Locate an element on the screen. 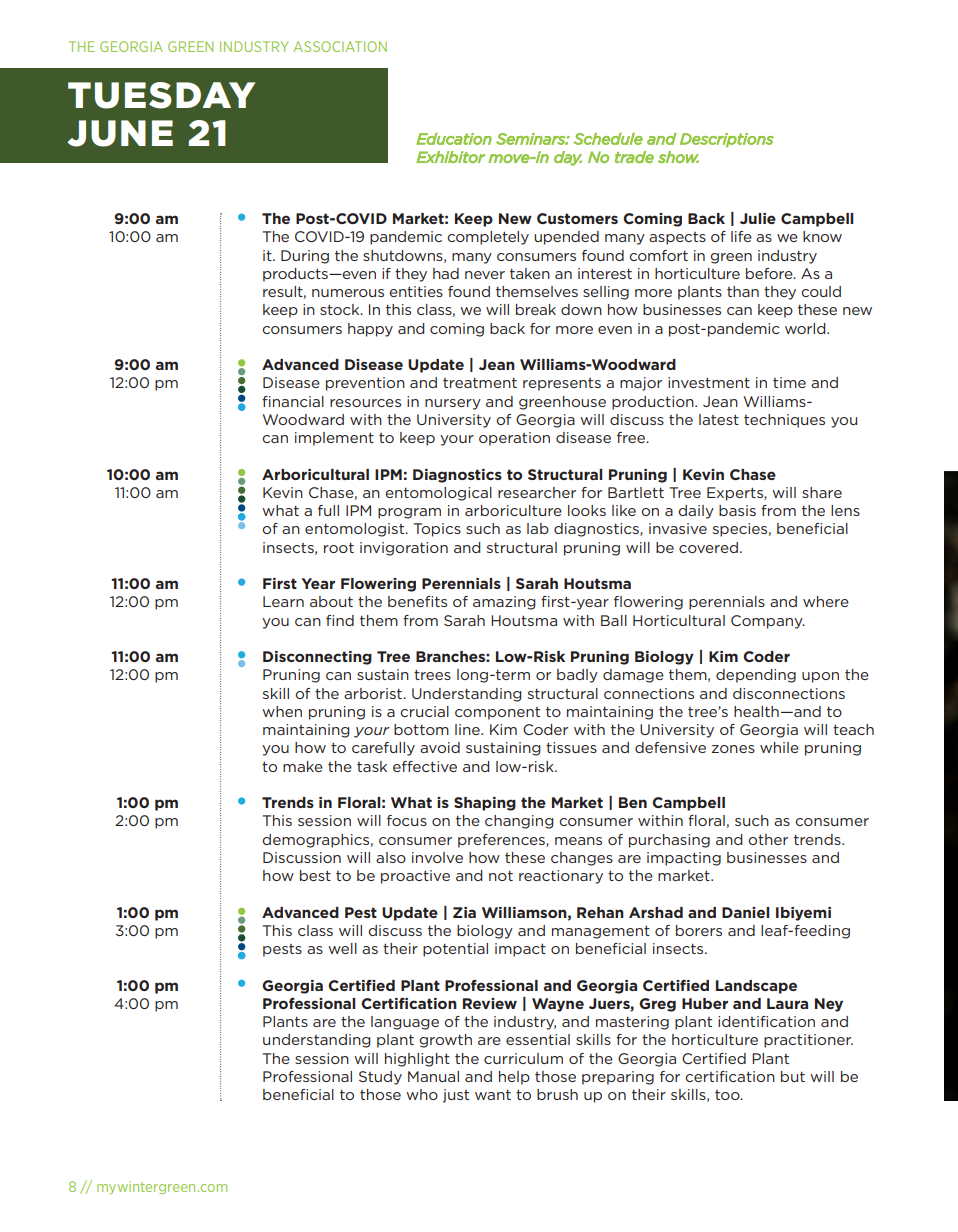 The height and width of the screenshot is (1232, 958). when is located at coordinates (282, 711).
